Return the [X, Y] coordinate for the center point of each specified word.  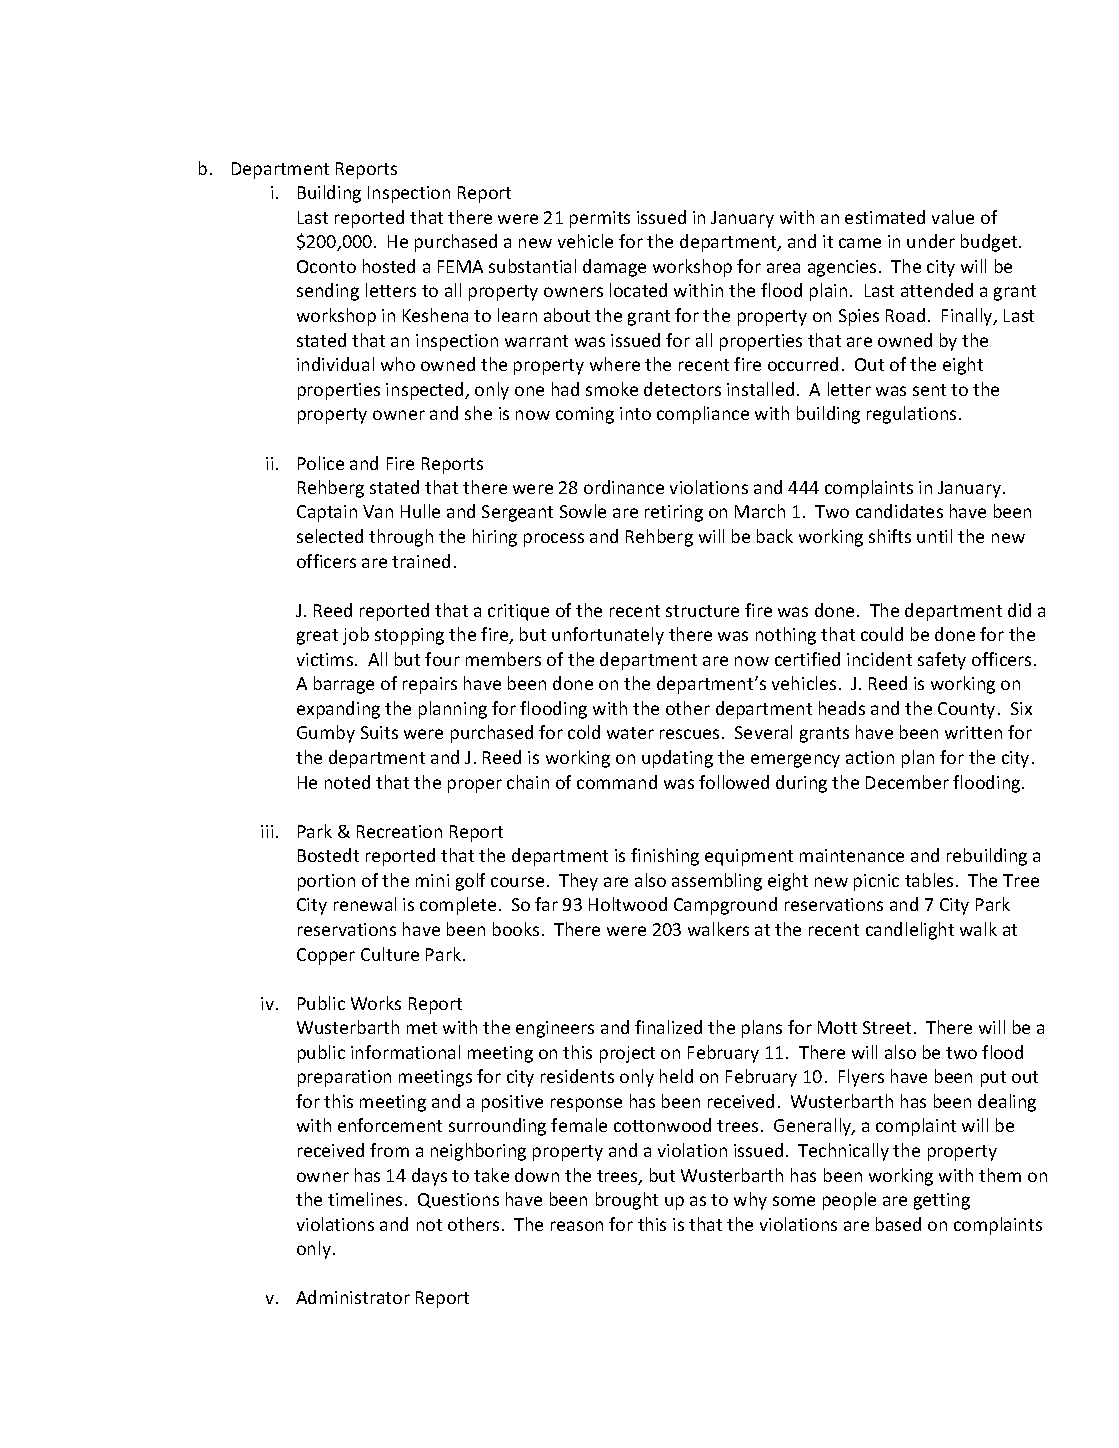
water [630, 733]
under [931, 241]
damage [614, 268]
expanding [338, 710]
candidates [899, 511]
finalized [668, 1027]
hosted [389, 266]
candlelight [910, 931]
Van [378, 511]
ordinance [624, 487]
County [966, 710]
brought [627, 1201]
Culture [390, 954]
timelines [365, 1199]
